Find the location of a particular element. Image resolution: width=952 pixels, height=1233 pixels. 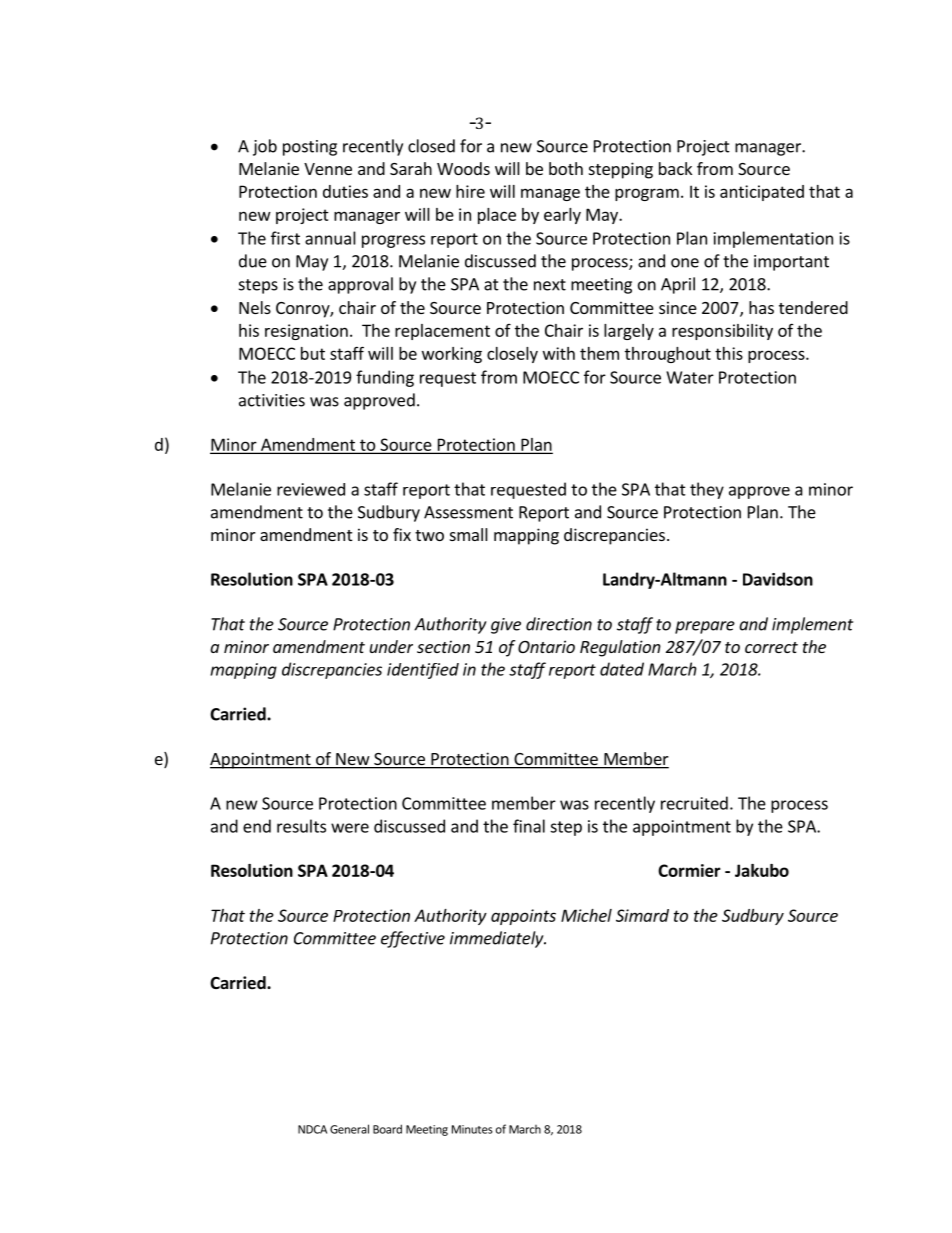

closely is located at coordinates (512, 355).
